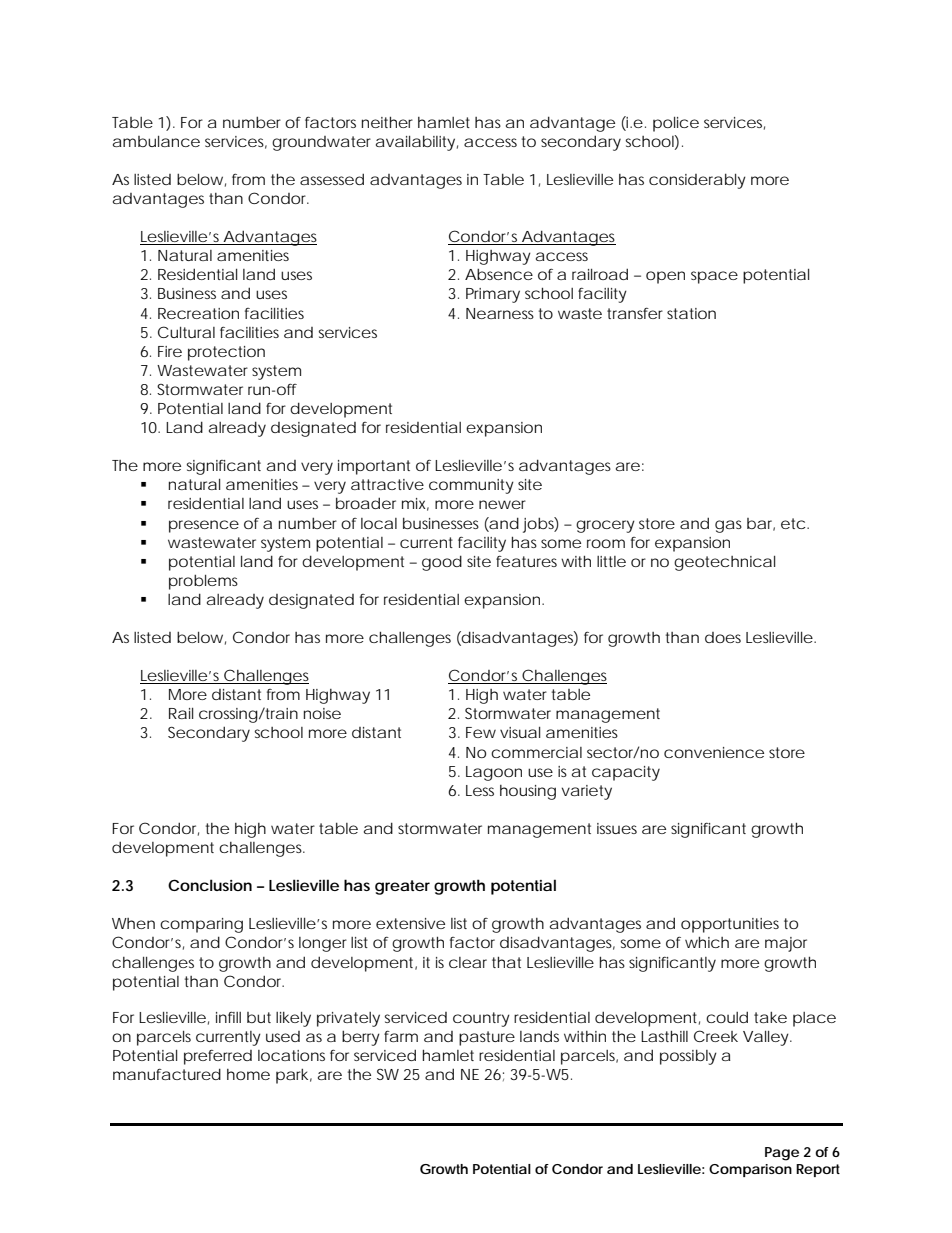  What do you see at coordinates (203, 582) in the image?
I see `problems` at bounding box center [203, 582].
